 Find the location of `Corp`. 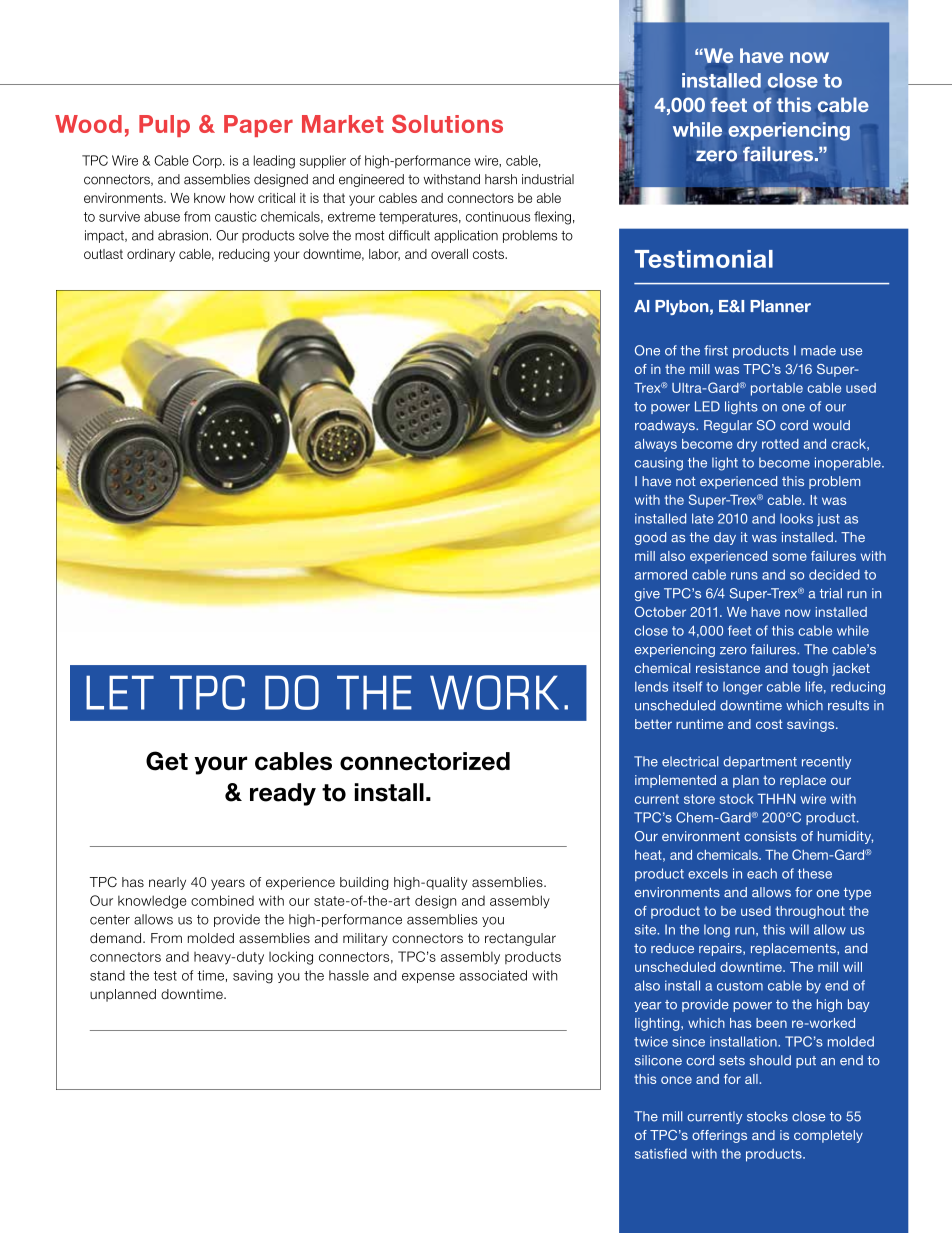

Corp is located at coordinates (208, 161).
